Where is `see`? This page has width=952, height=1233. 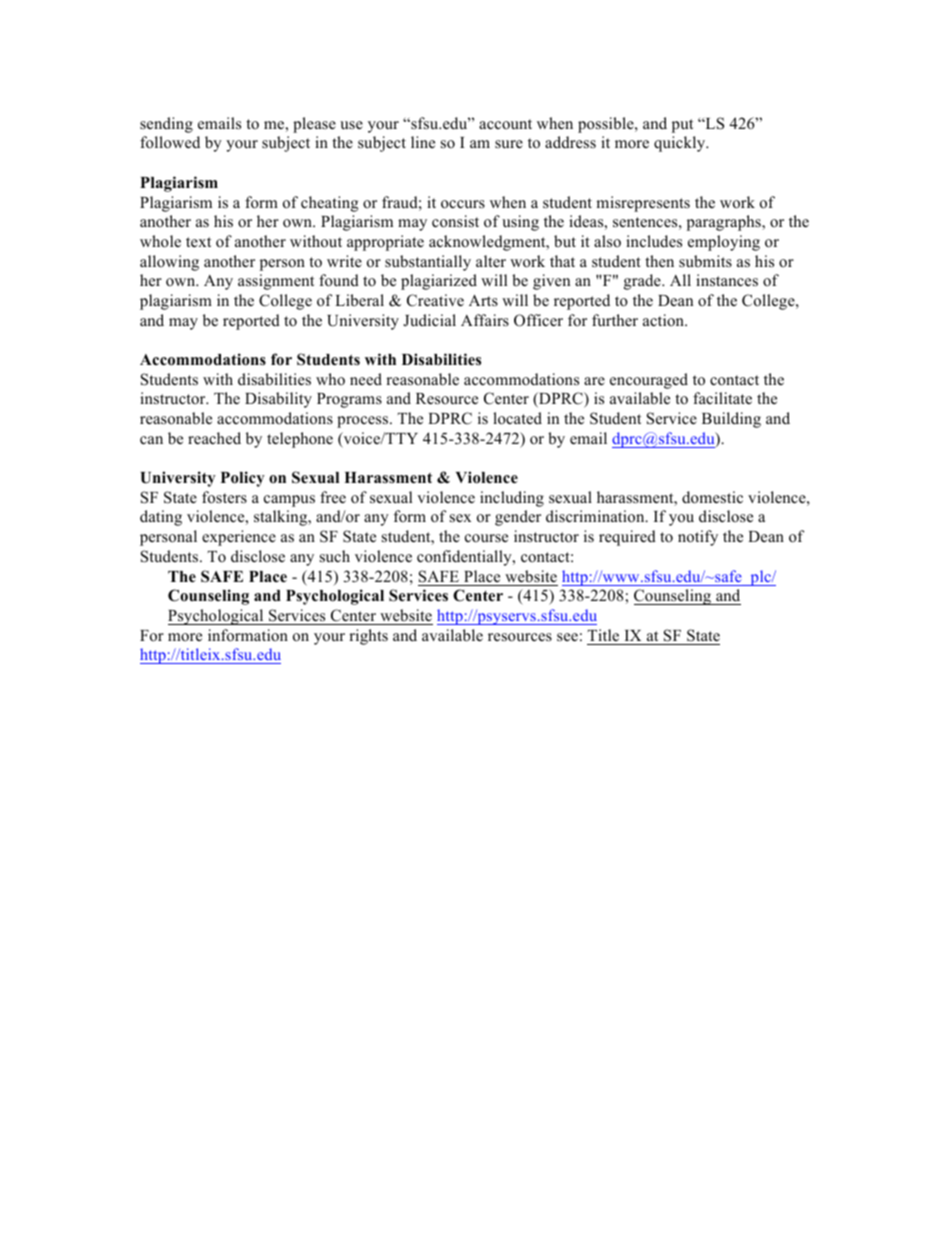
see is located at coordinates (567, 637).
